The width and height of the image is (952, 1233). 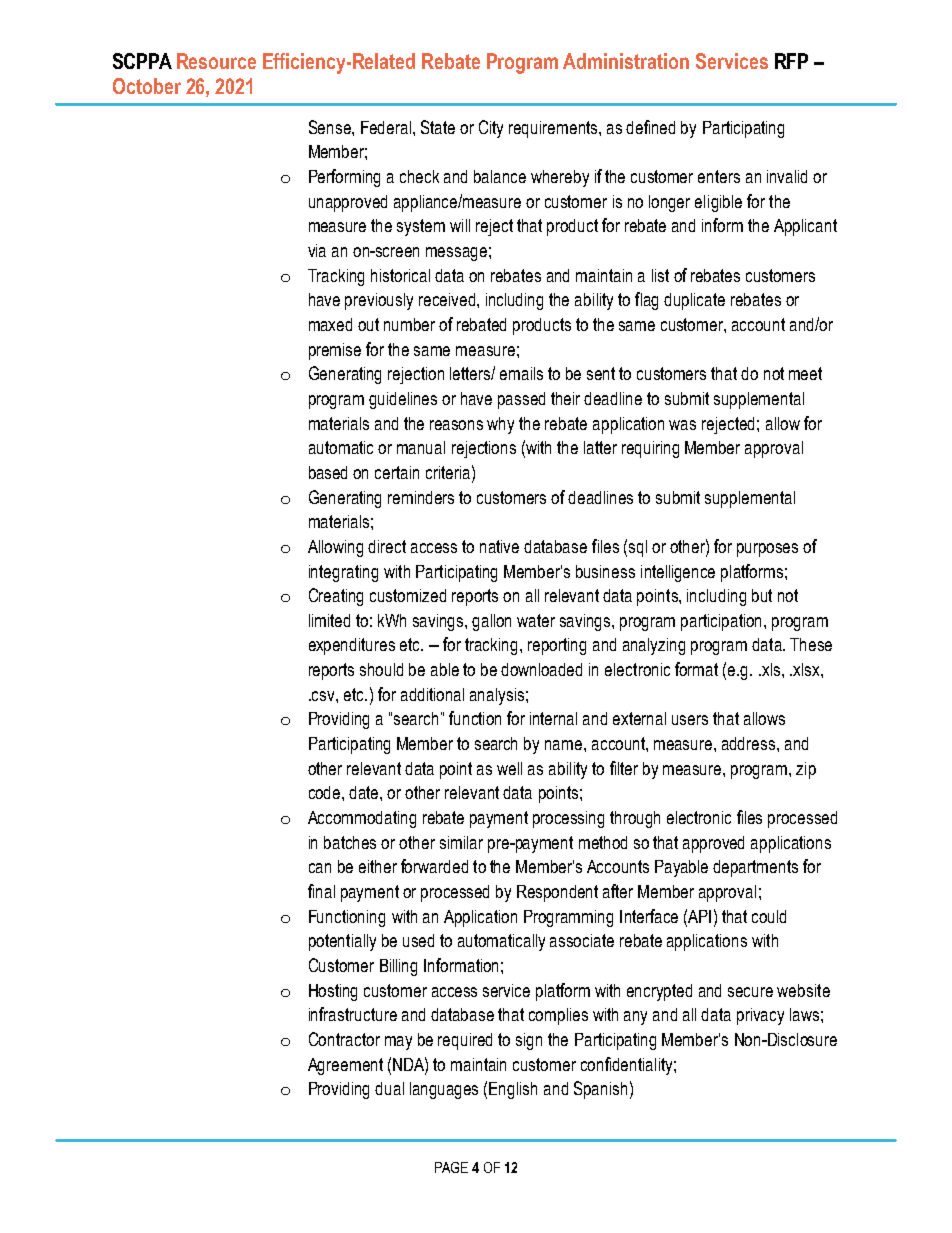 I want to click on gallon, so click(x=491, y=622).
